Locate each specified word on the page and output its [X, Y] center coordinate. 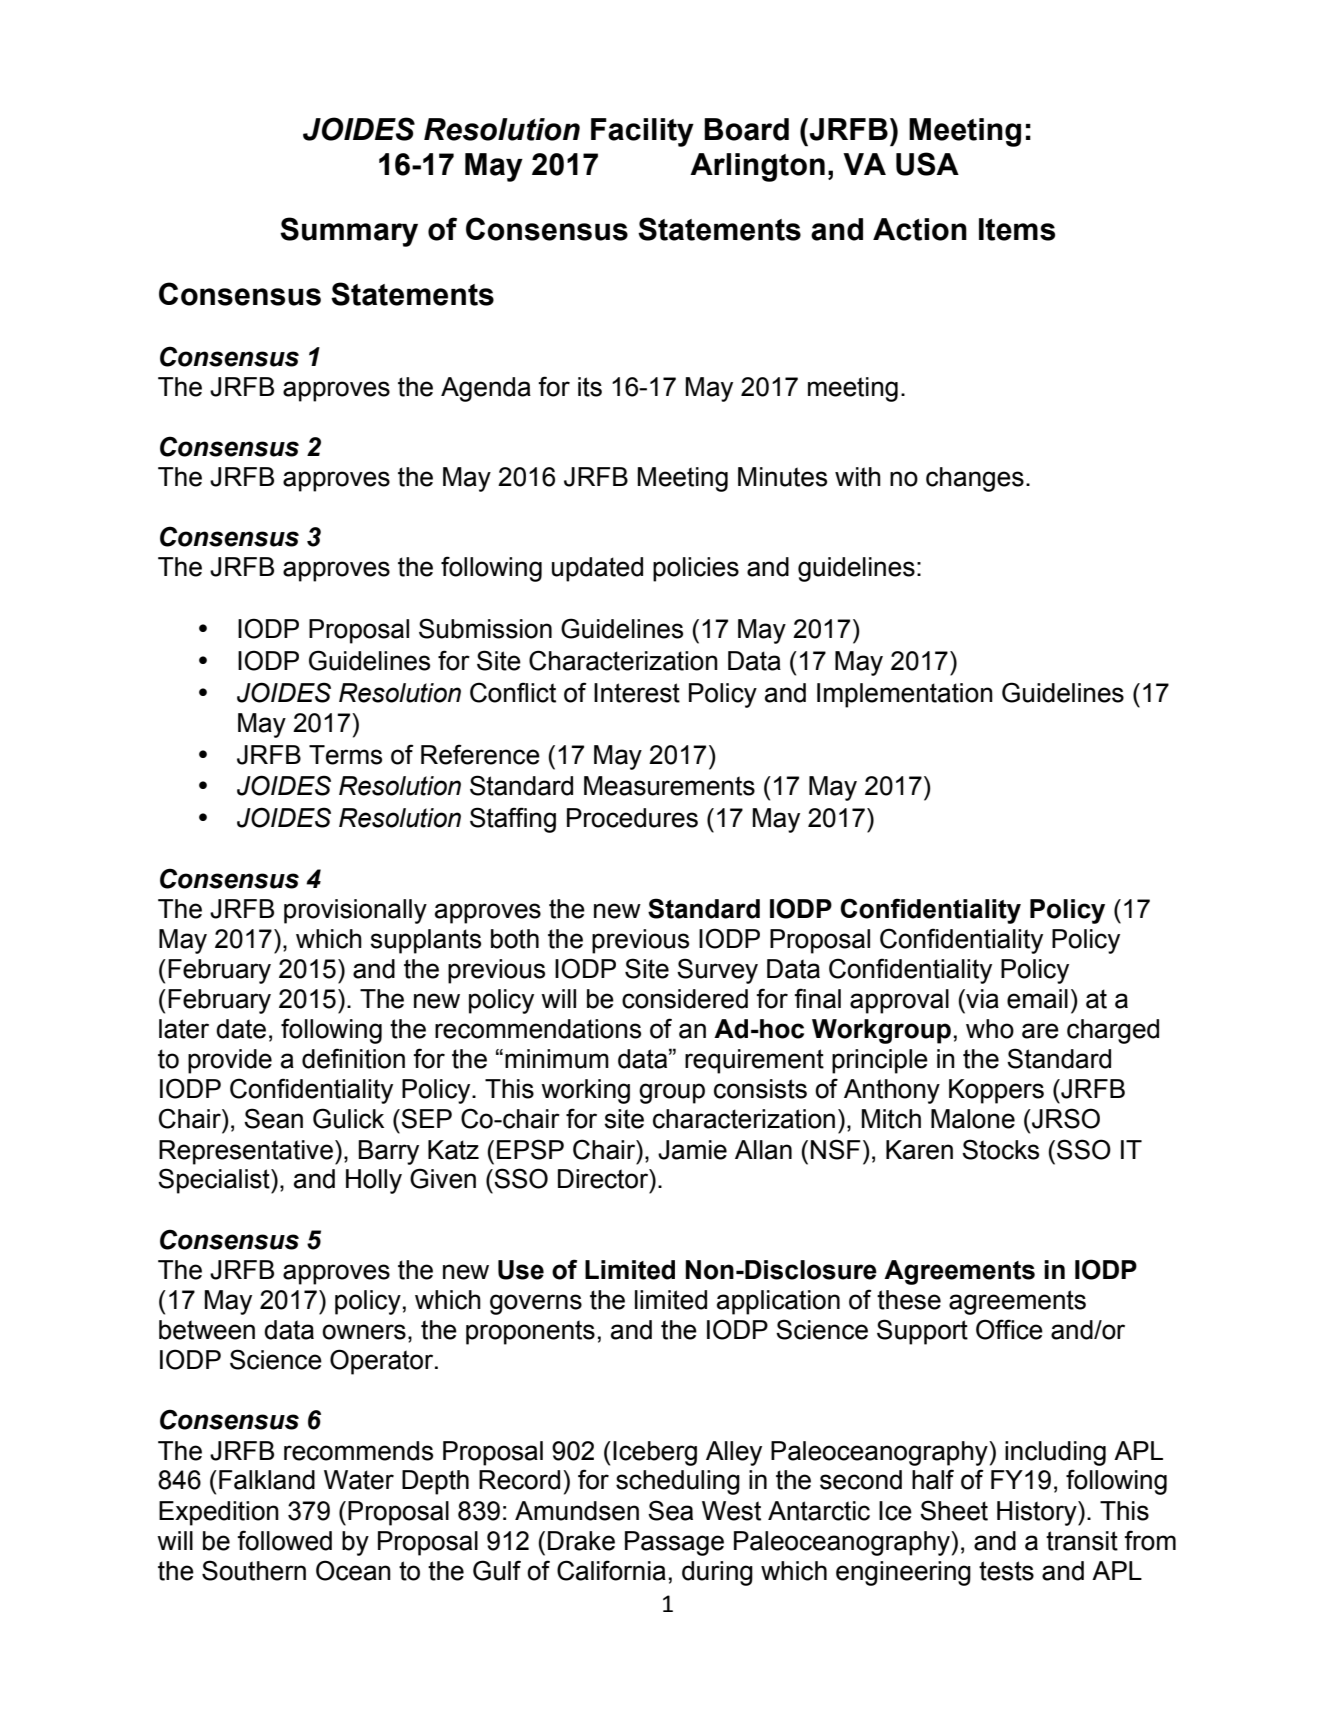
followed [284, 1540]
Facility [642, 132]
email [1037, 999]
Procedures [632, 818]
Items [1017, 229]
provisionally [355, 911]
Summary [349, 232]
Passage [674, 1543]
